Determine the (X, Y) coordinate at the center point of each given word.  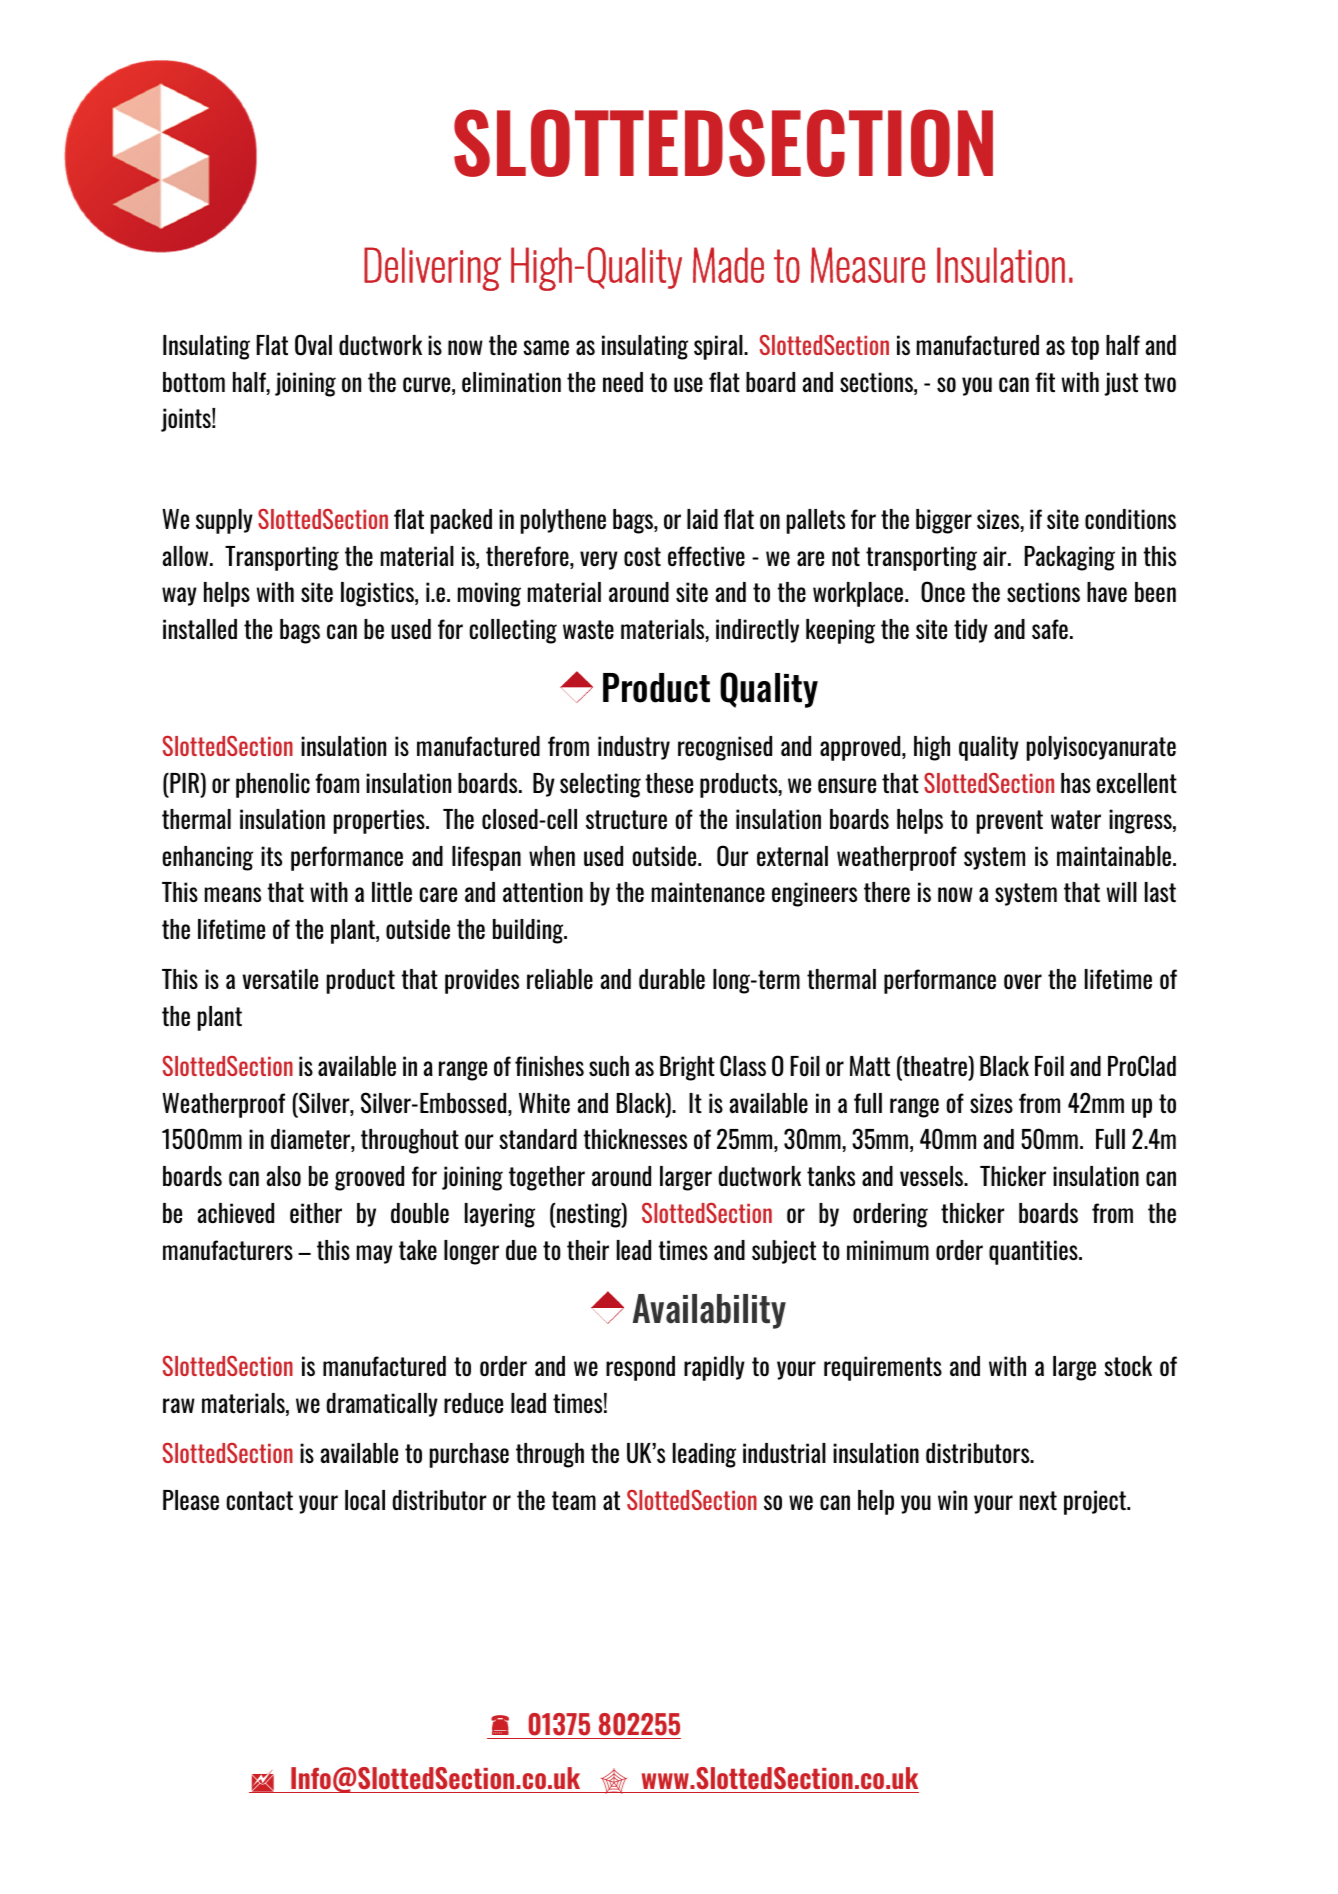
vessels (933, 1176)
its (271, 856)
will (1122, 892)
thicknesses (635, 1139)
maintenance (708, 892)
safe (1050, 629)
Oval (313, 345)
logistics (378, 594)
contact (260, 1500)
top (1085, 348)
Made (728, 265)
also (284, 1176)
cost (642, 556)
